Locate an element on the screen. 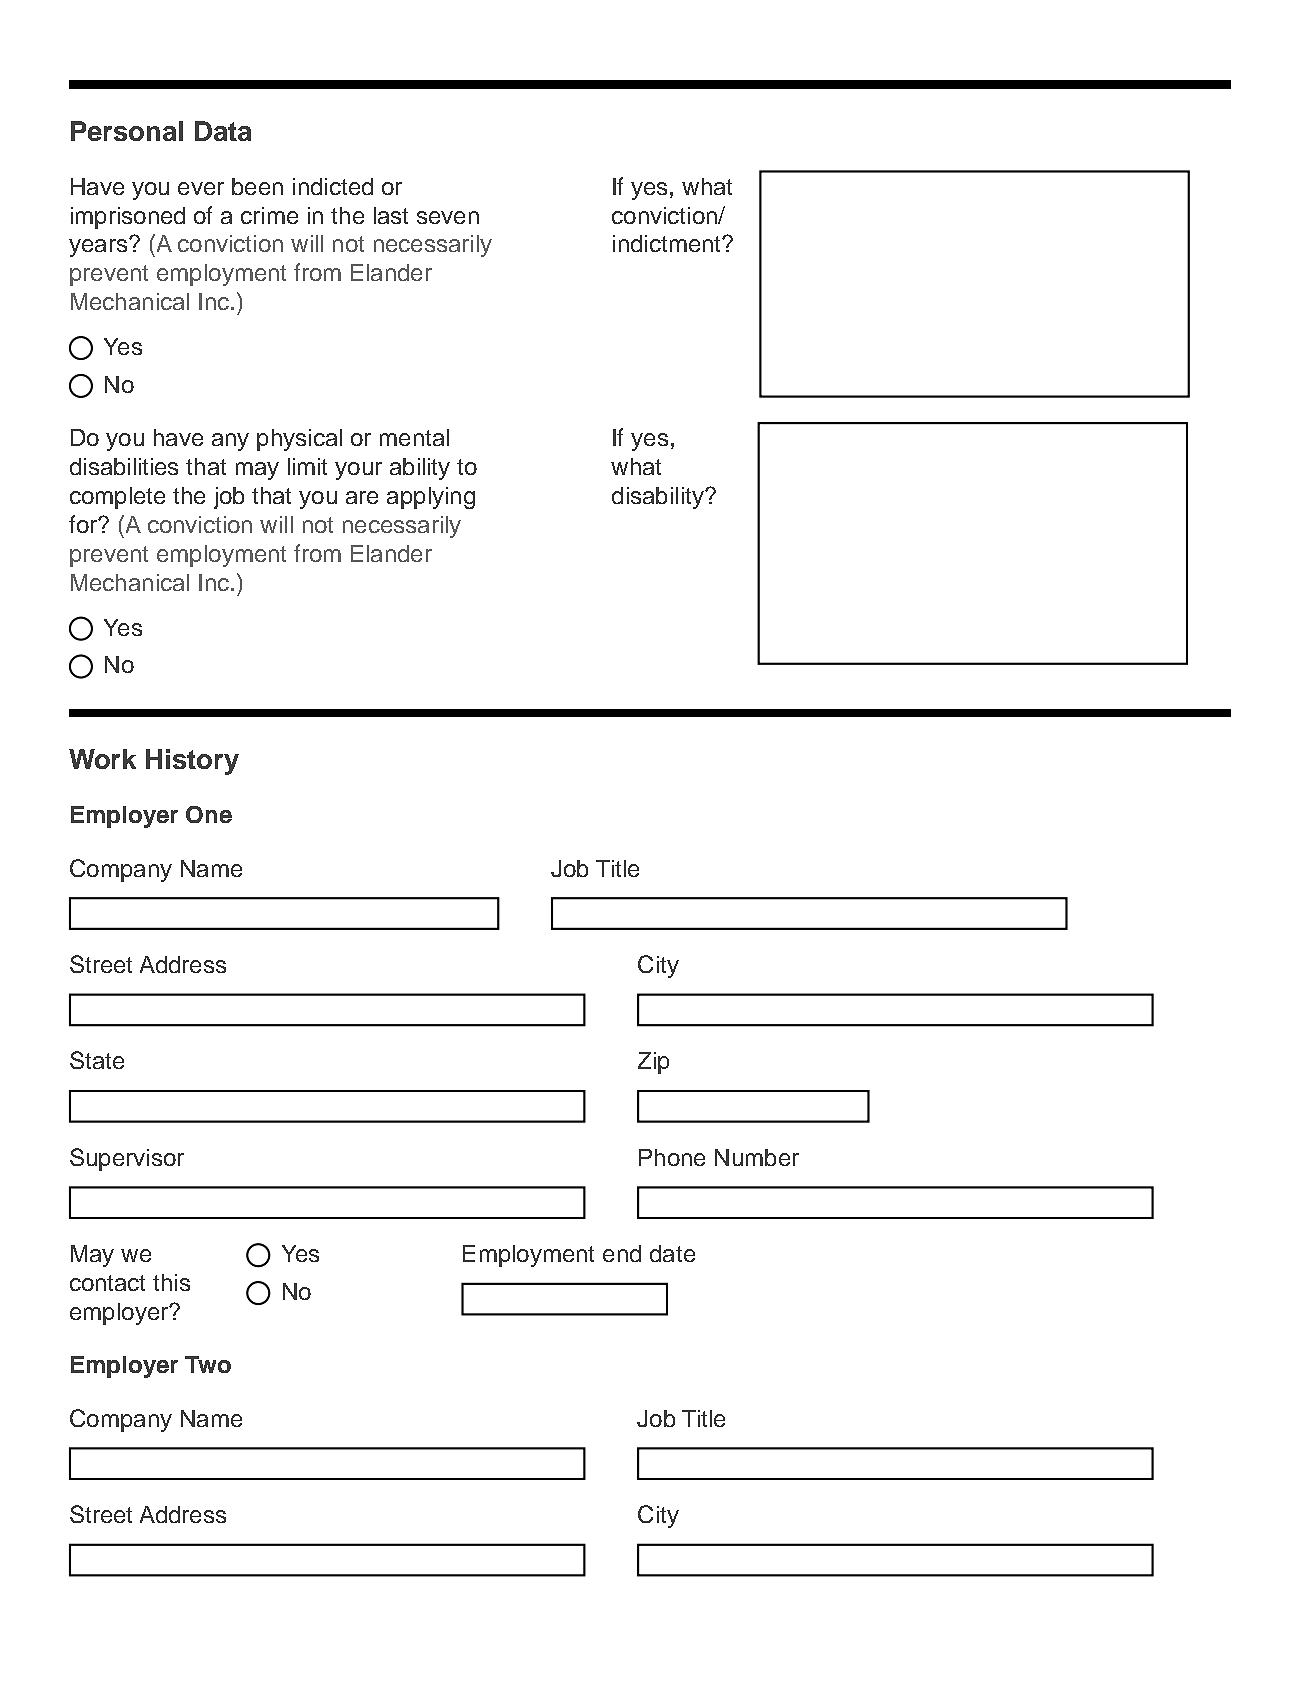 The width and height of the screenshot is (1300, 1682). Phone is located at coordinates (672, 1157).
